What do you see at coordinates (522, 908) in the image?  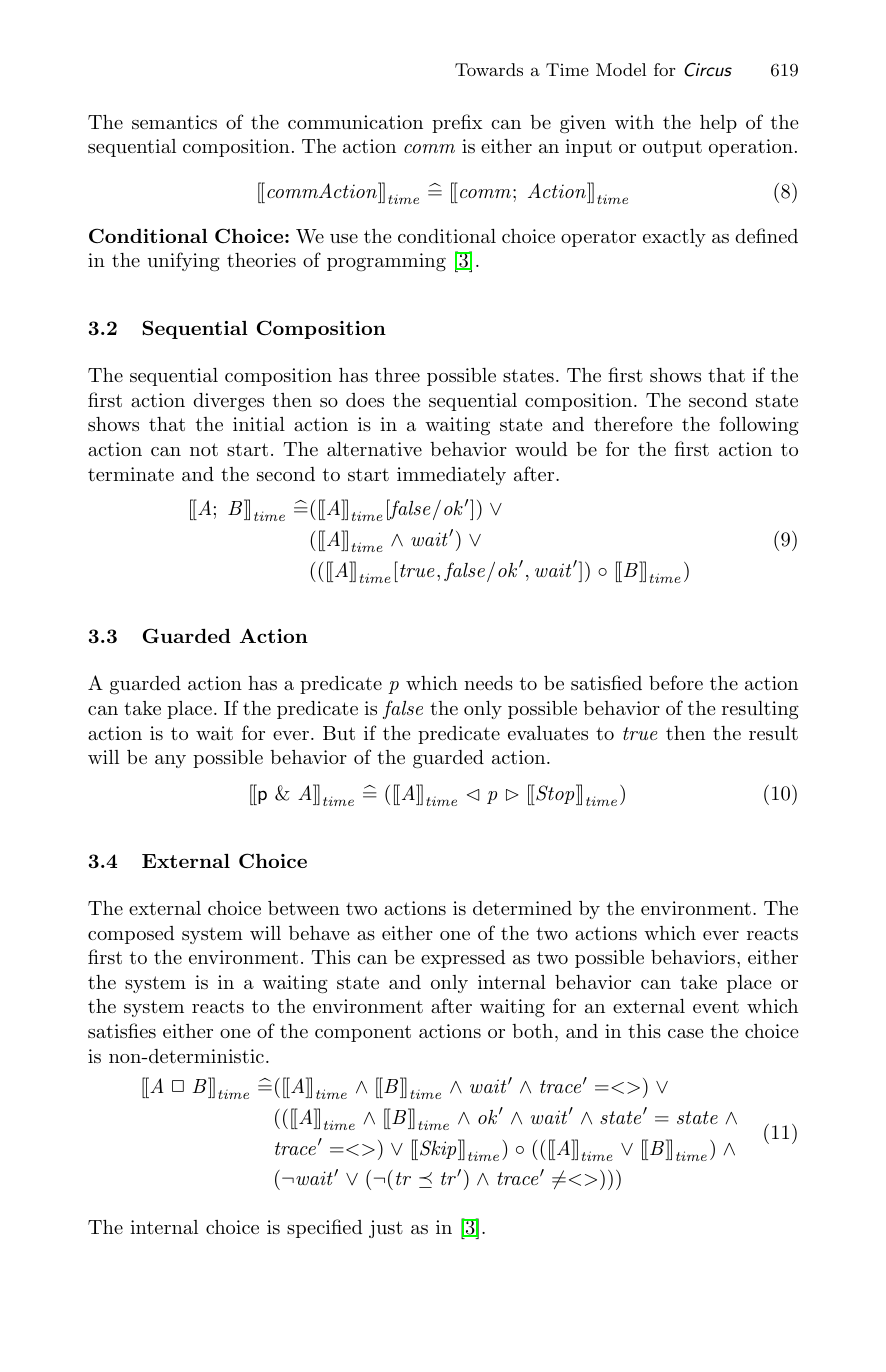 I see `determined` at bounding box center [522, 908].
